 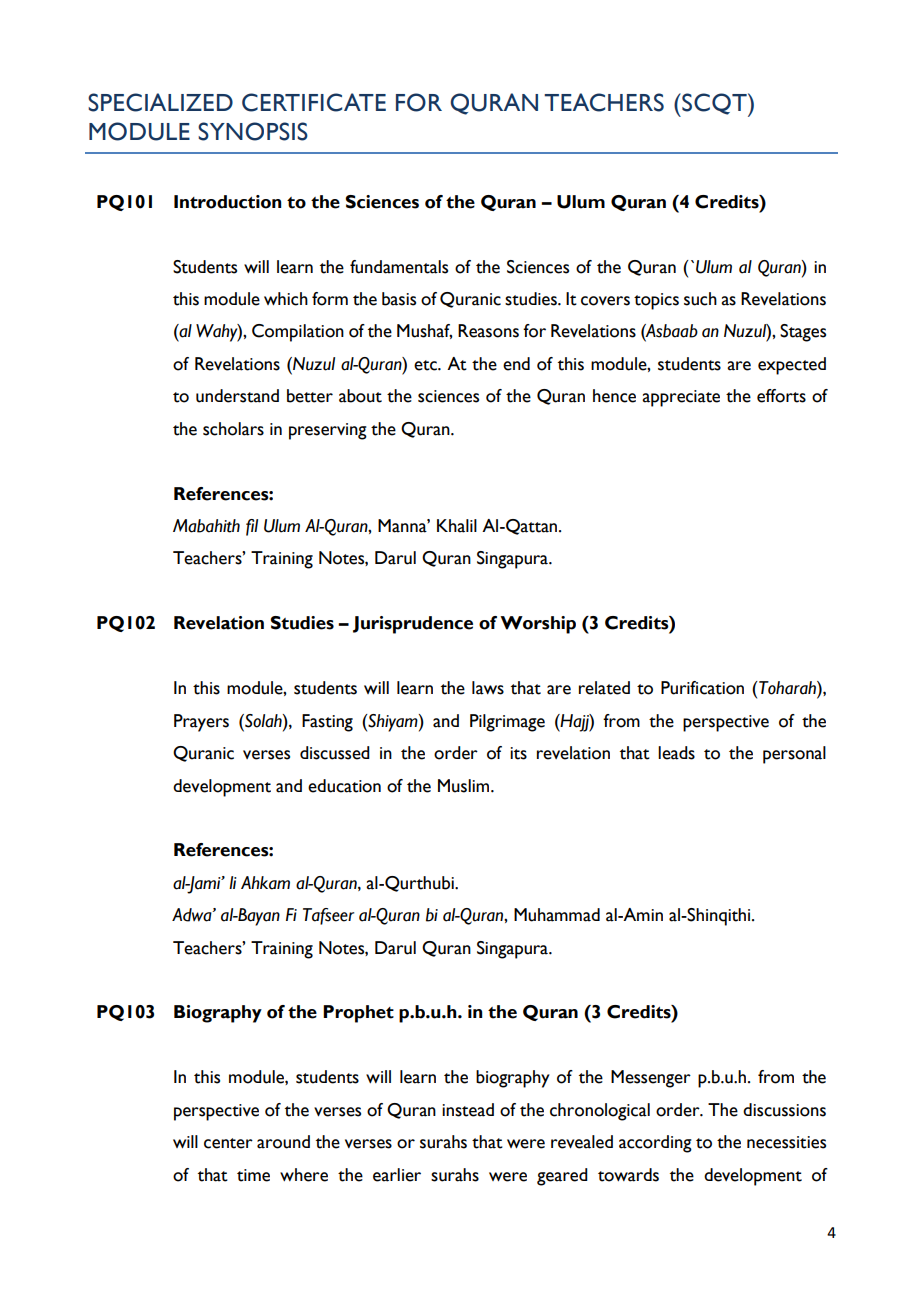 I want to click on expected, so click(x=792, y=366).
